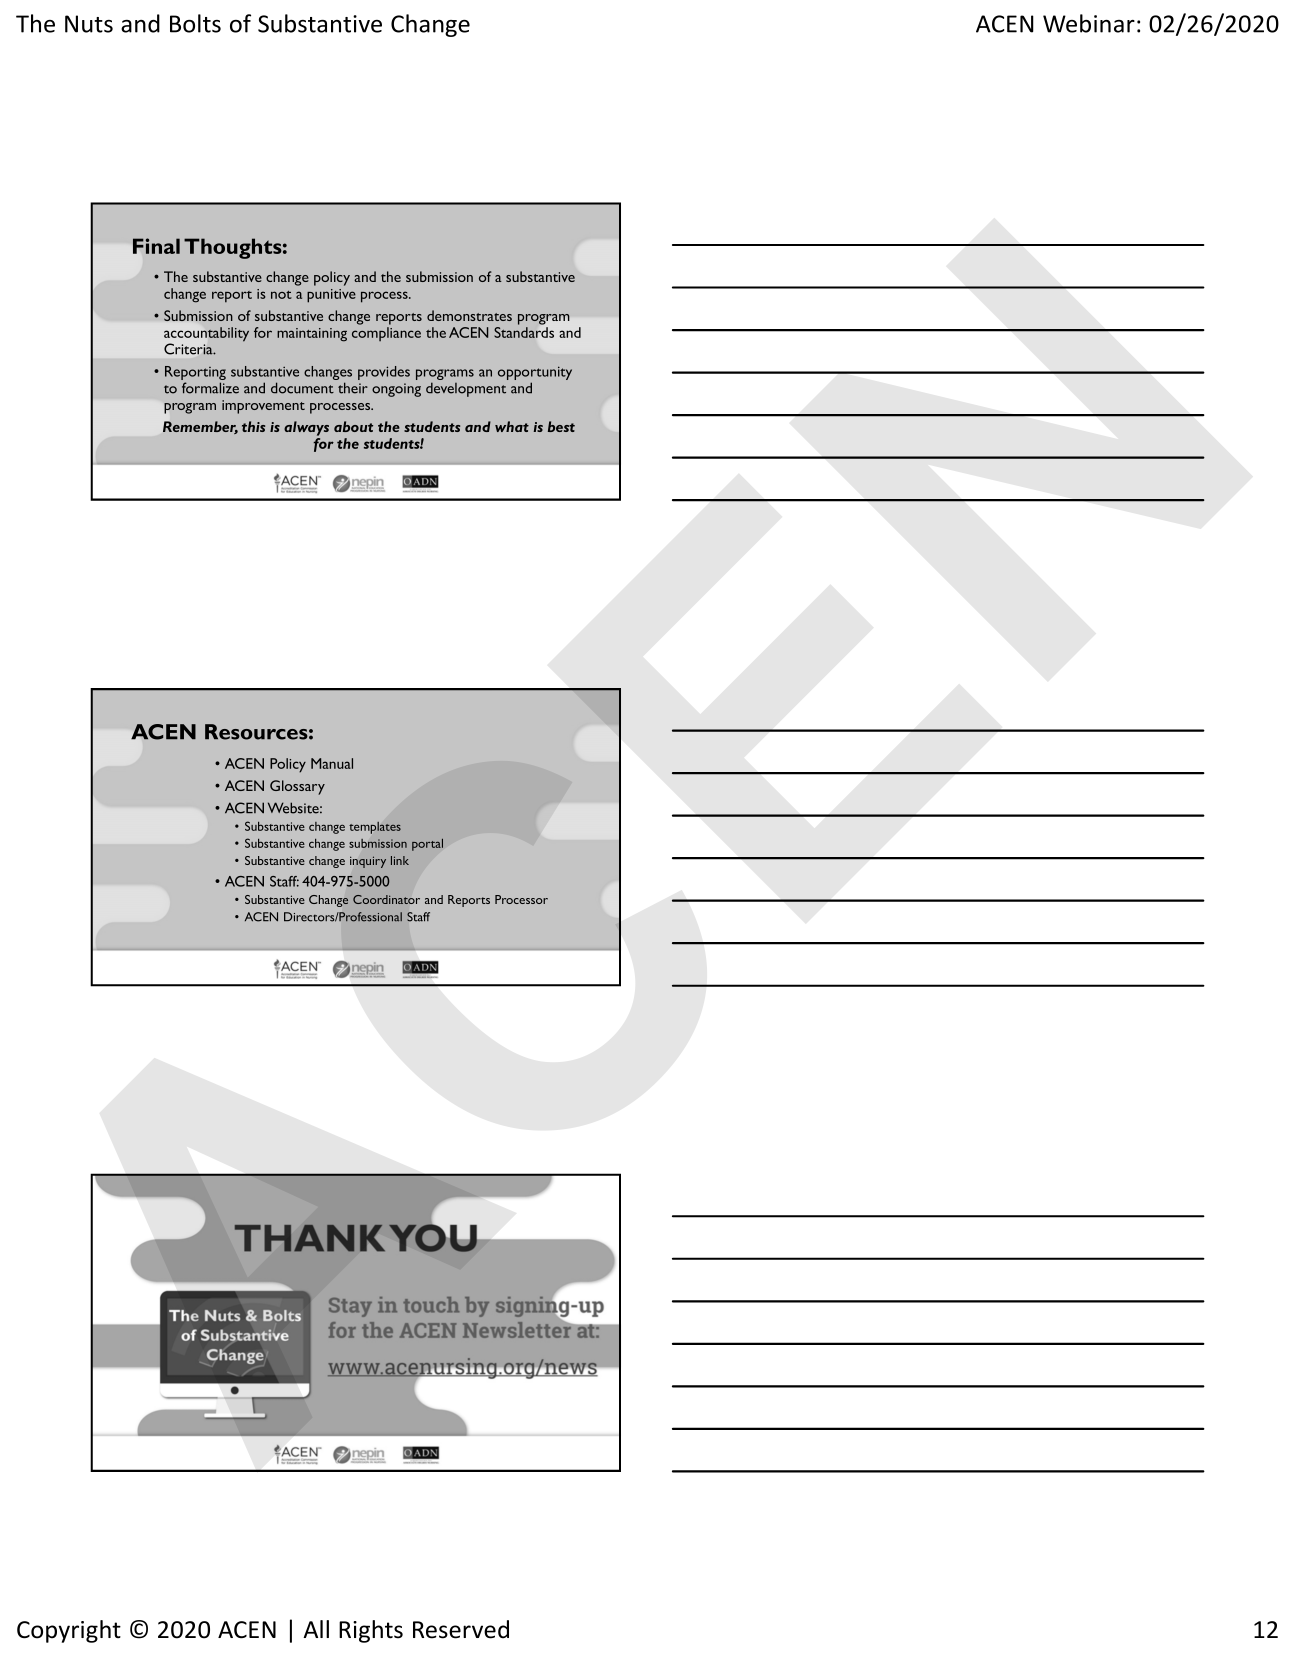 This screenshot has width=1294, height=1675. Describe the element at coordinates (461, 1629) in the screenshot. I see `Reserved` at that location.
